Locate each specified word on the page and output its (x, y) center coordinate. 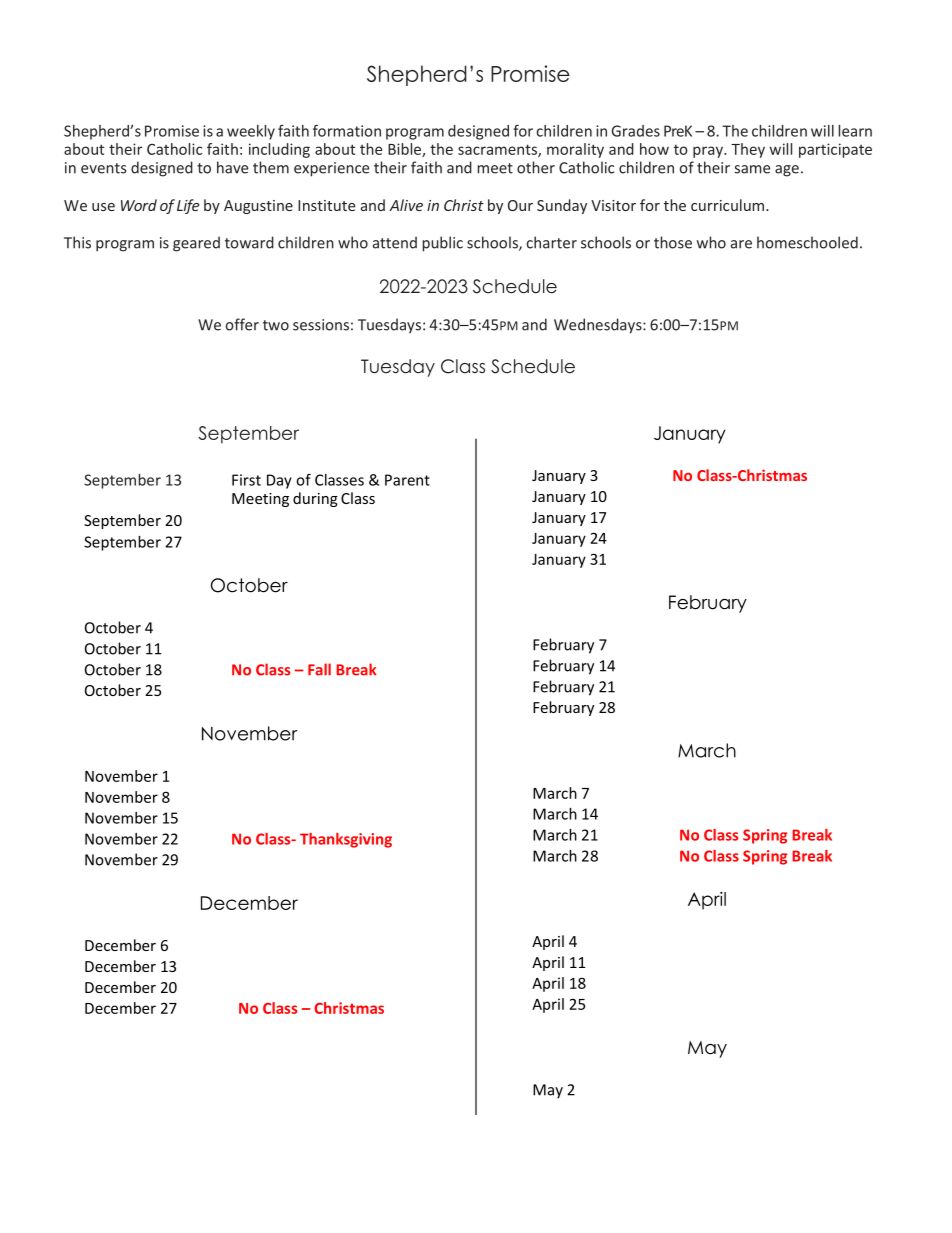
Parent (407, 480)
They (748, 150)
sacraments (498, 150)
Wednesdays (599, 326)
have (232, 167)
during (315, 499)
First (246, 480)
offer (242, 324)
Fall (319, 669)
